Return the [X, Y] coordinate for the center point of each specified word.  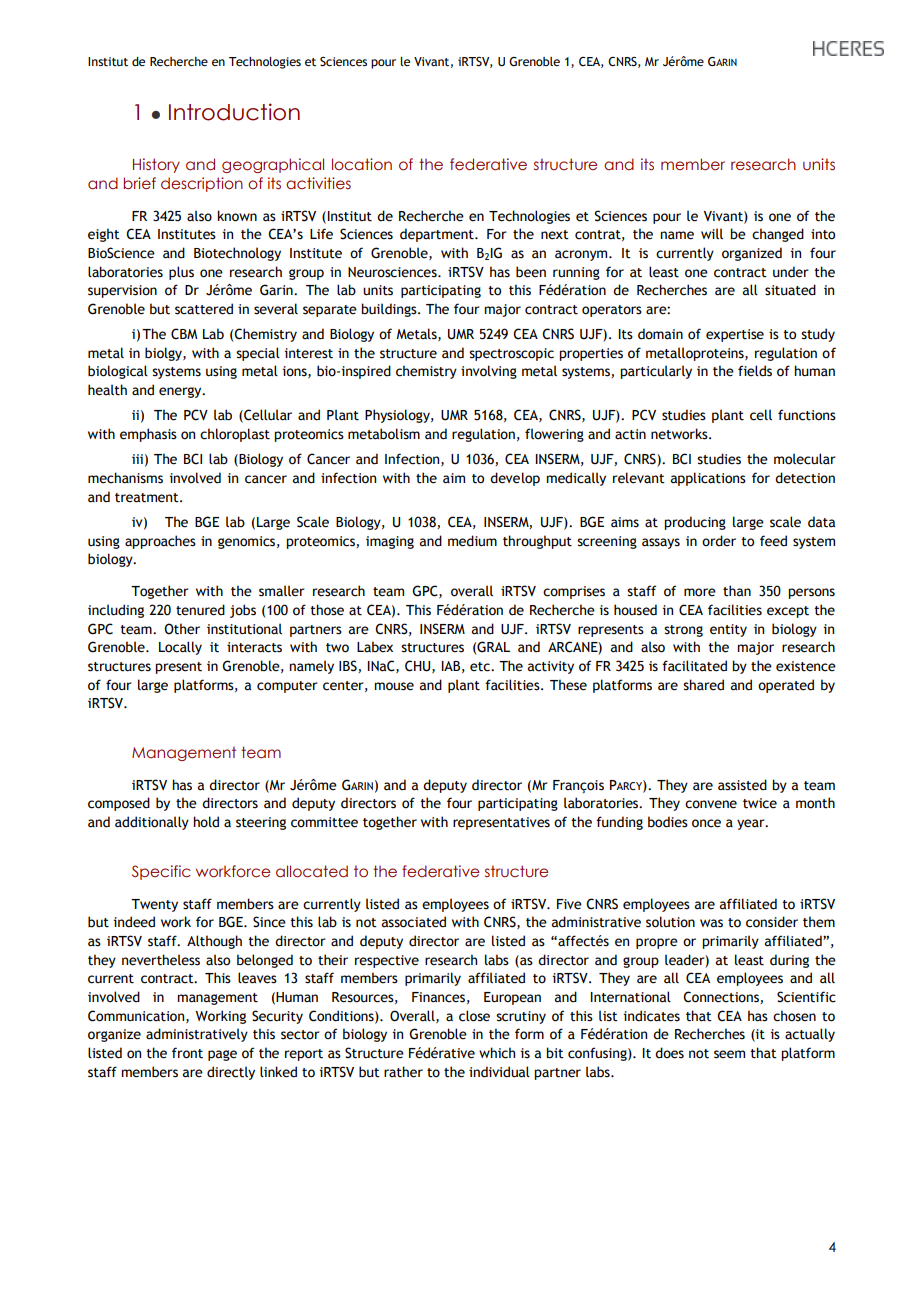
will [712, 233]
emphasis [148, 435]
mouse [394, 686]
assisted [742, 785]
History [156, 165]
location [362, 164]
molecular [805, 459]
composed [119, 804]
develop [515, 479]
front [187, 1053]
